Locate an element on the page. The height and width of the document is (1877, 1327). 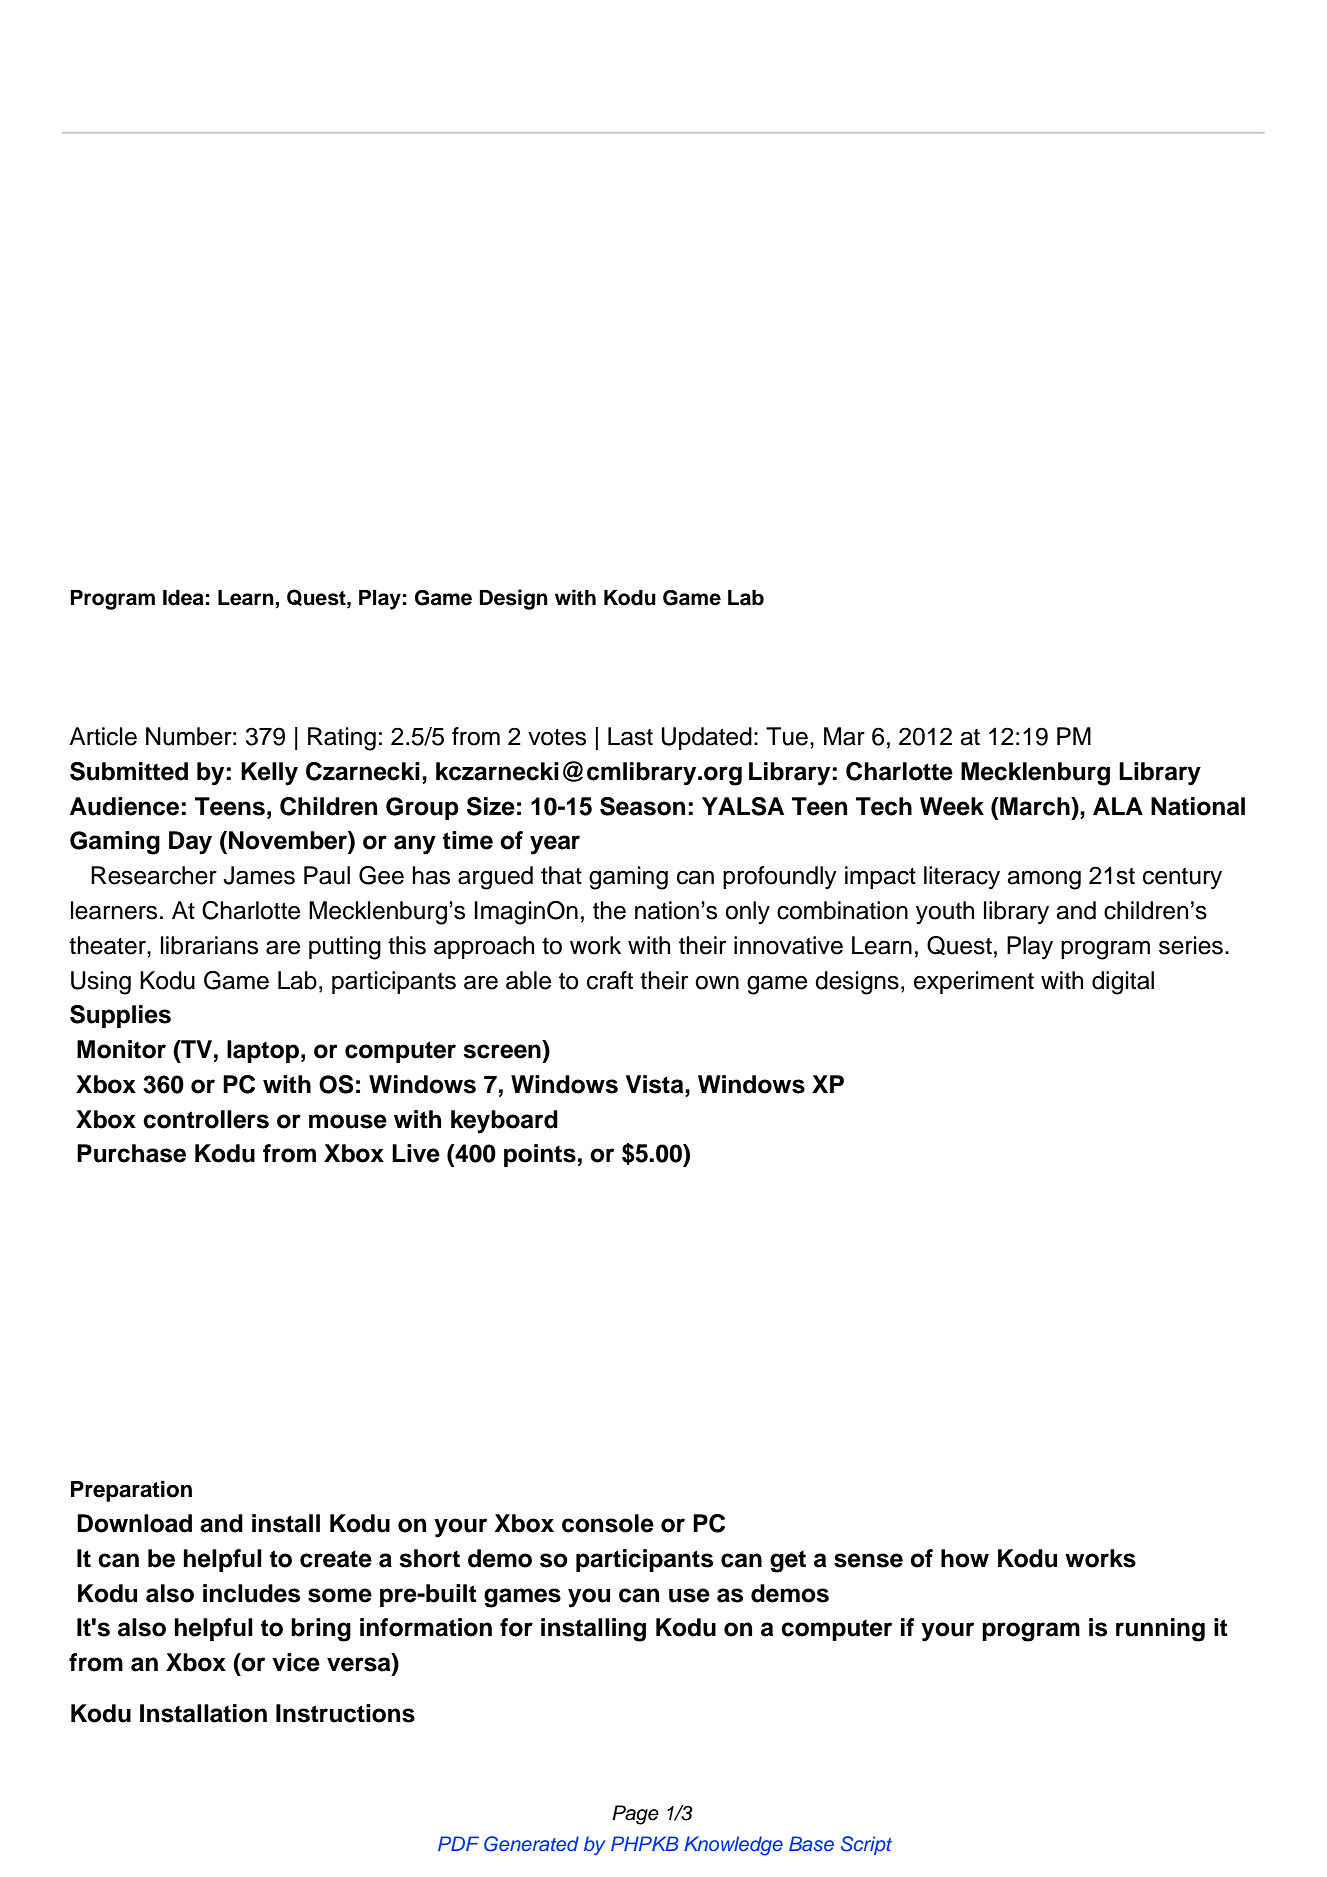
digital is located at coordinates (1123, 983).
